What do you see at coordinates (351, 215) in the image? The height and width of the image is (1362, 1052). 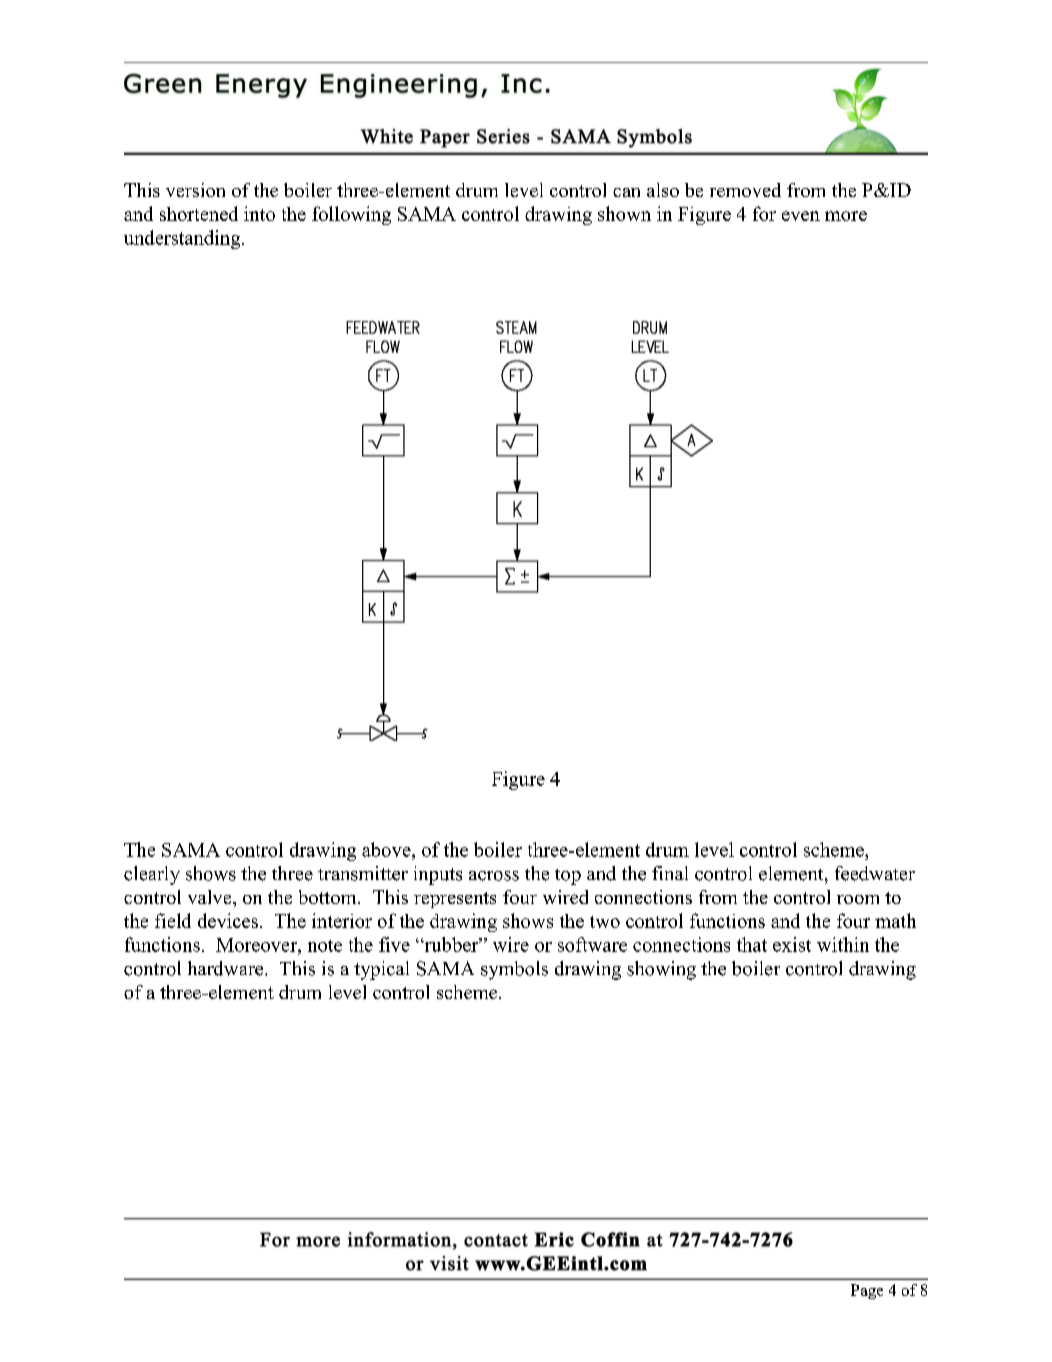 I see `following` at bounding box center [351, 215].
